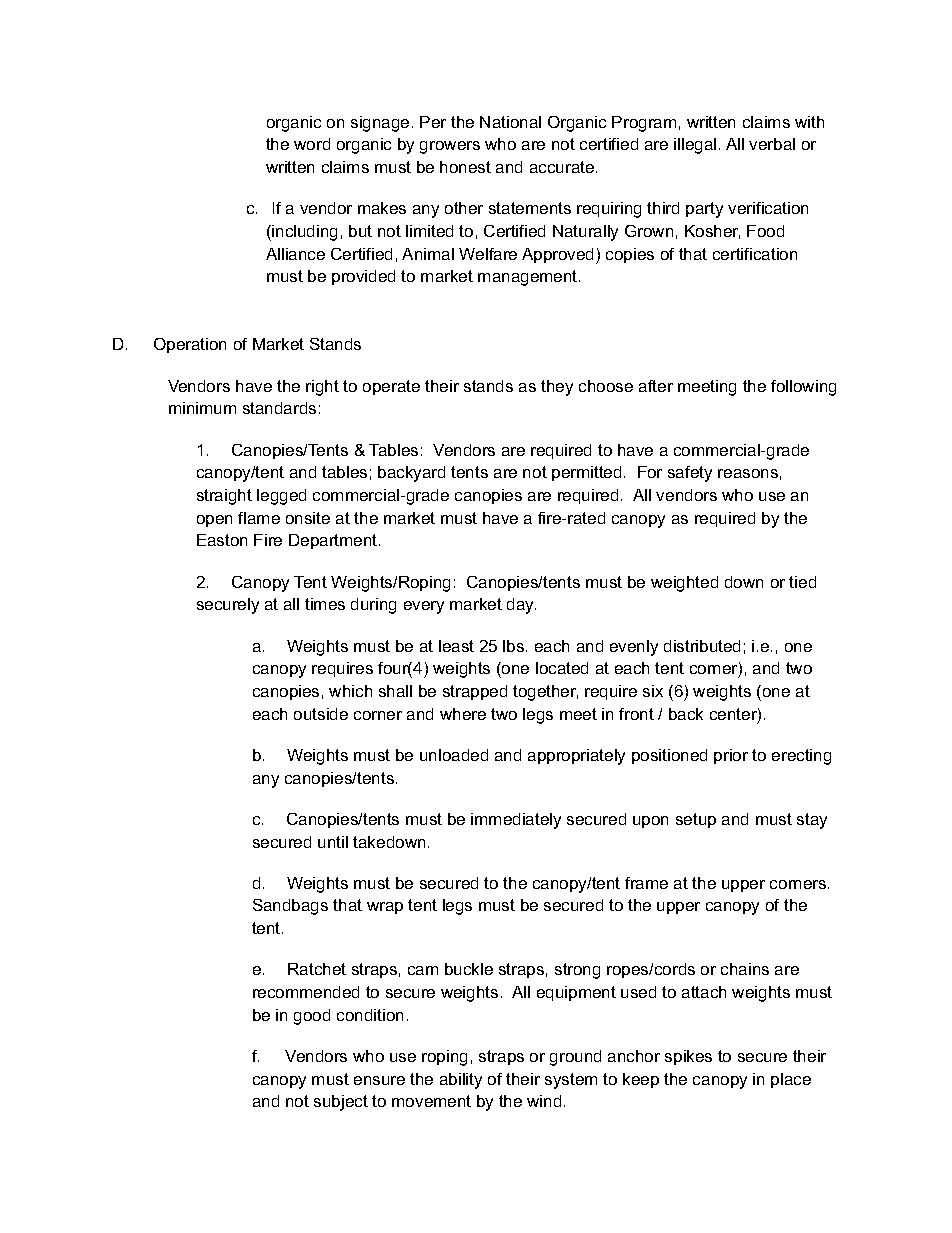 This screenshot has width=952, height=1233. I want to click on spikes, so click(688, 1057).
